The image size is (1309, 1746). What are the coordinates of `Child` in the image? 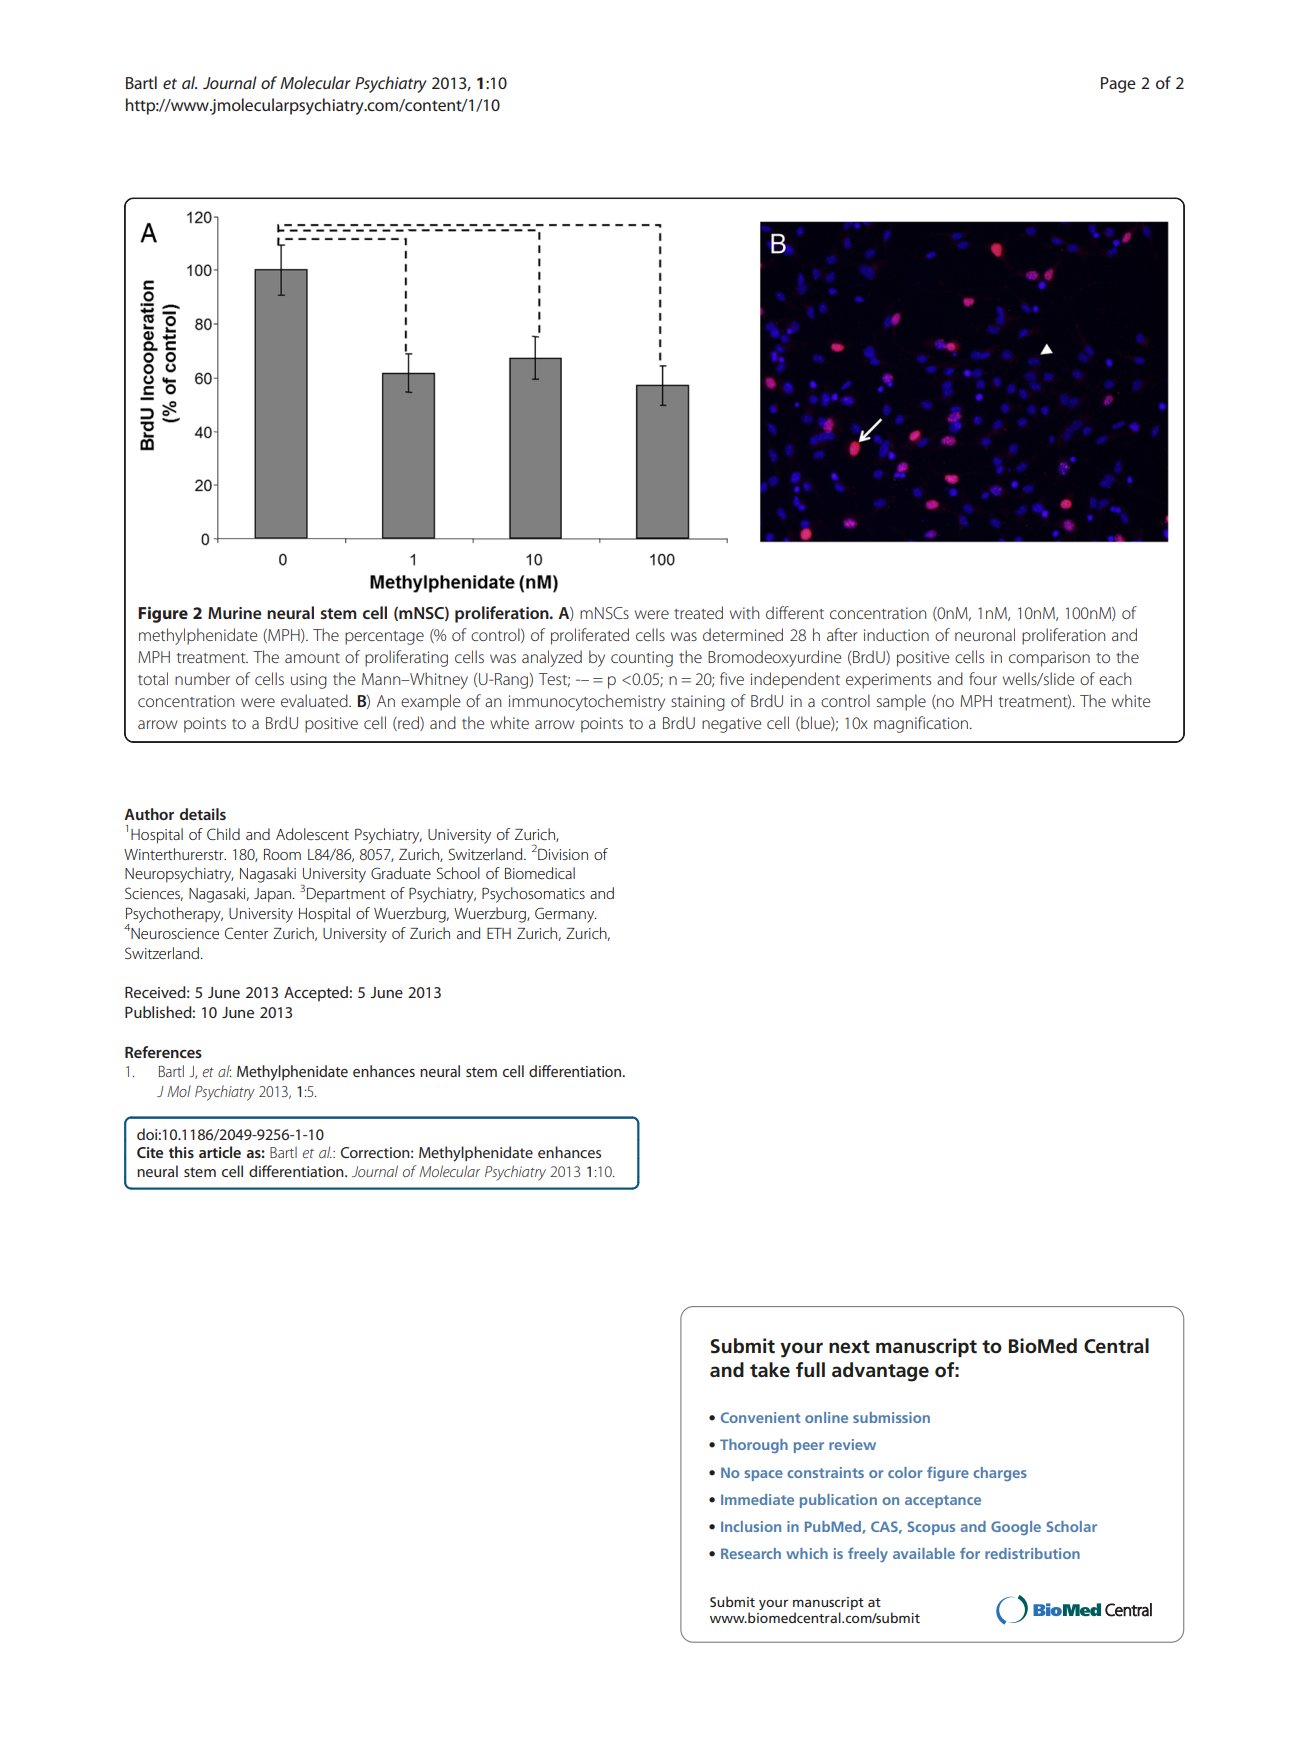 It's located at (223, 834).
